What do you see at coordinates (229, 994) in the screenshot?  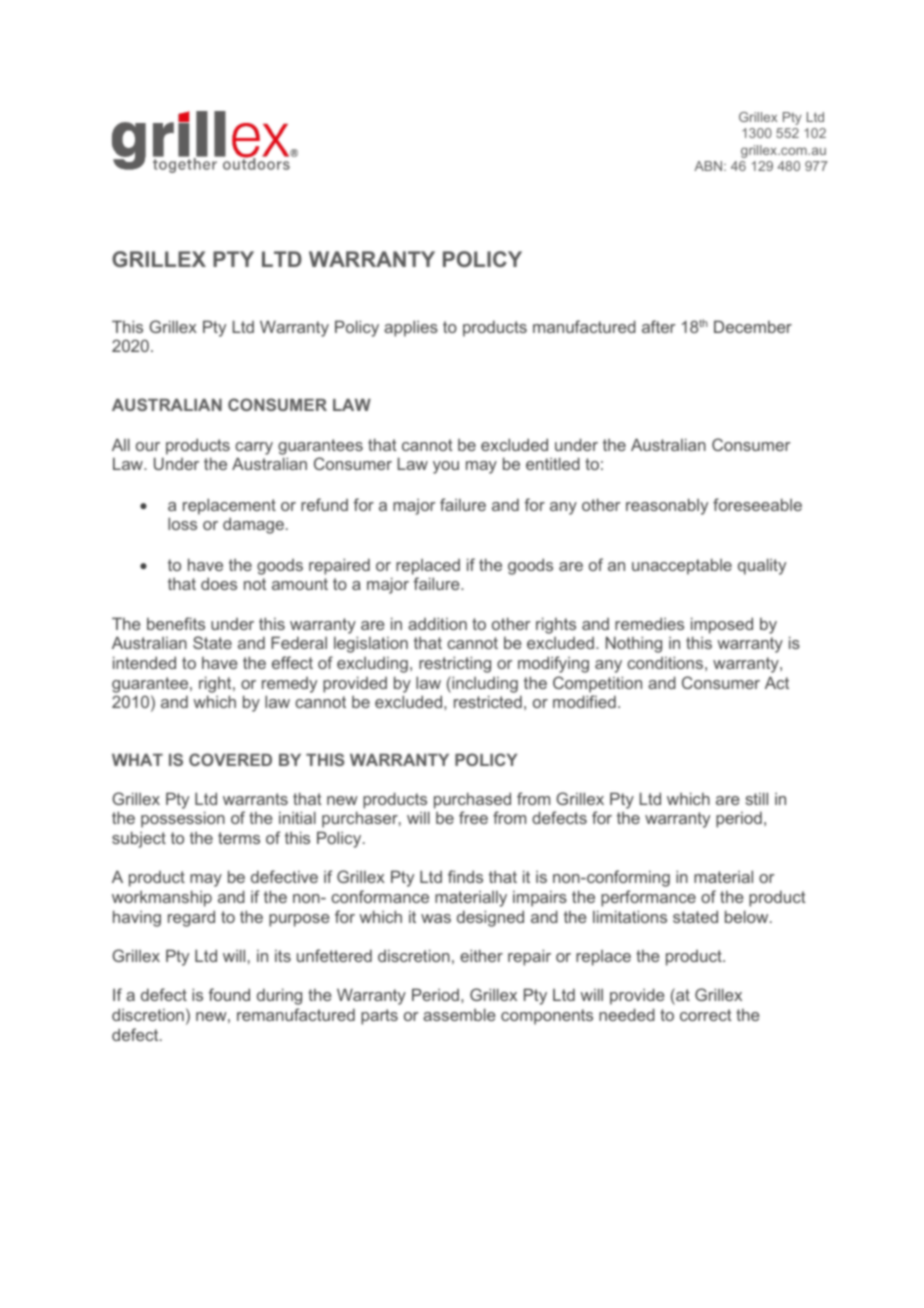 I see `found` at bounding box center [229, 994].
